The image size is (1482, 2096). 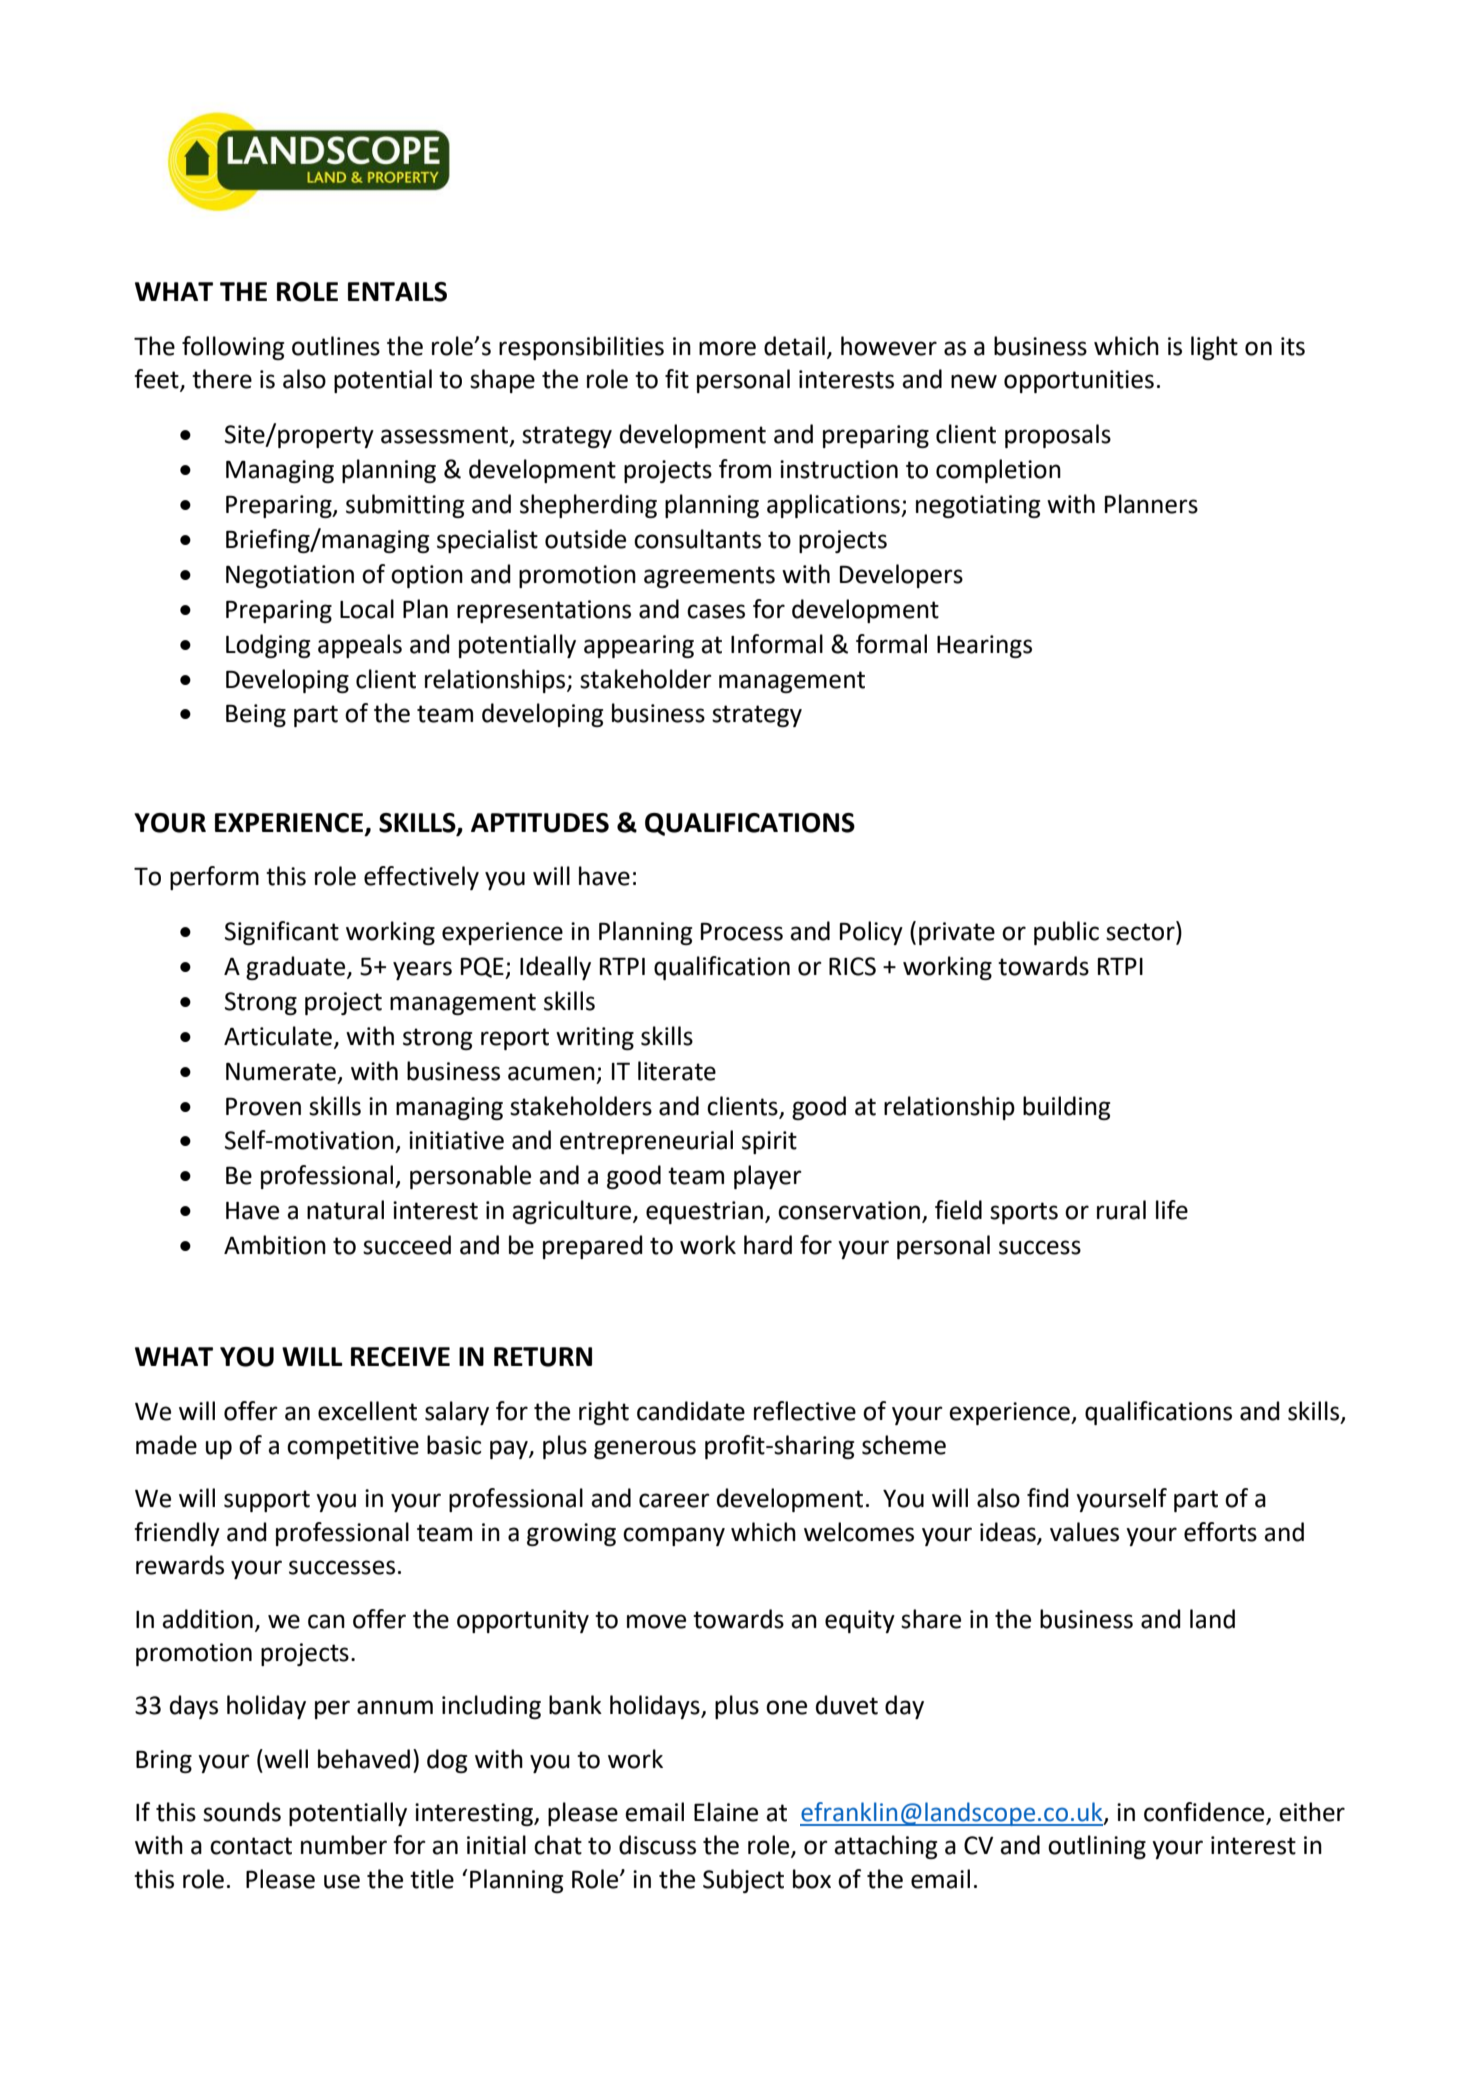 What do you see at coordinates (726, 1812) in the page?
I see `Elaine` at bounding box center [726, 1812].
